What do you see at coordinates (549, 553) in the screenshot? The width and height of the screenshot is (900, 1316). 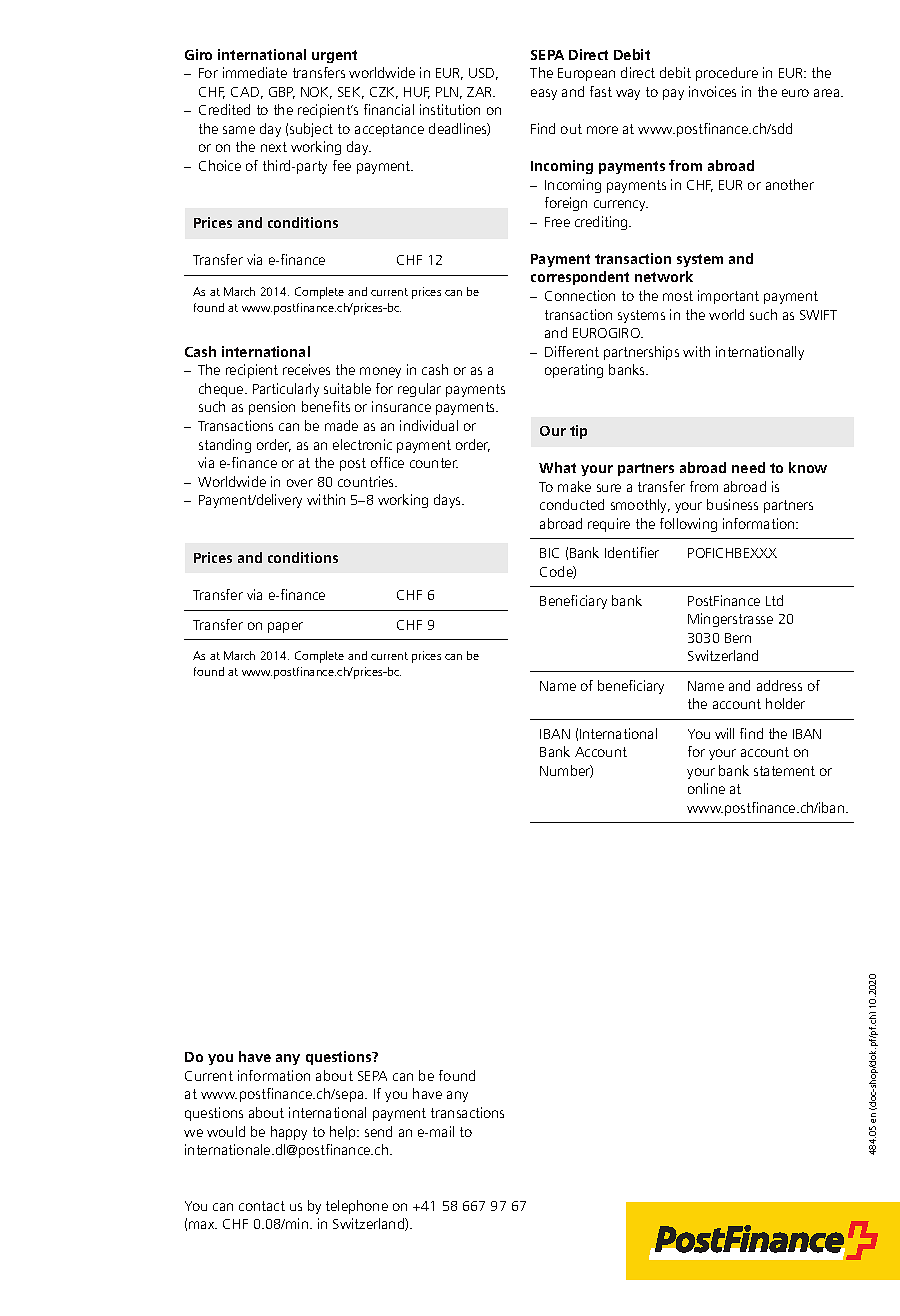 I see `BIC` at bounding box center [549, 553].
